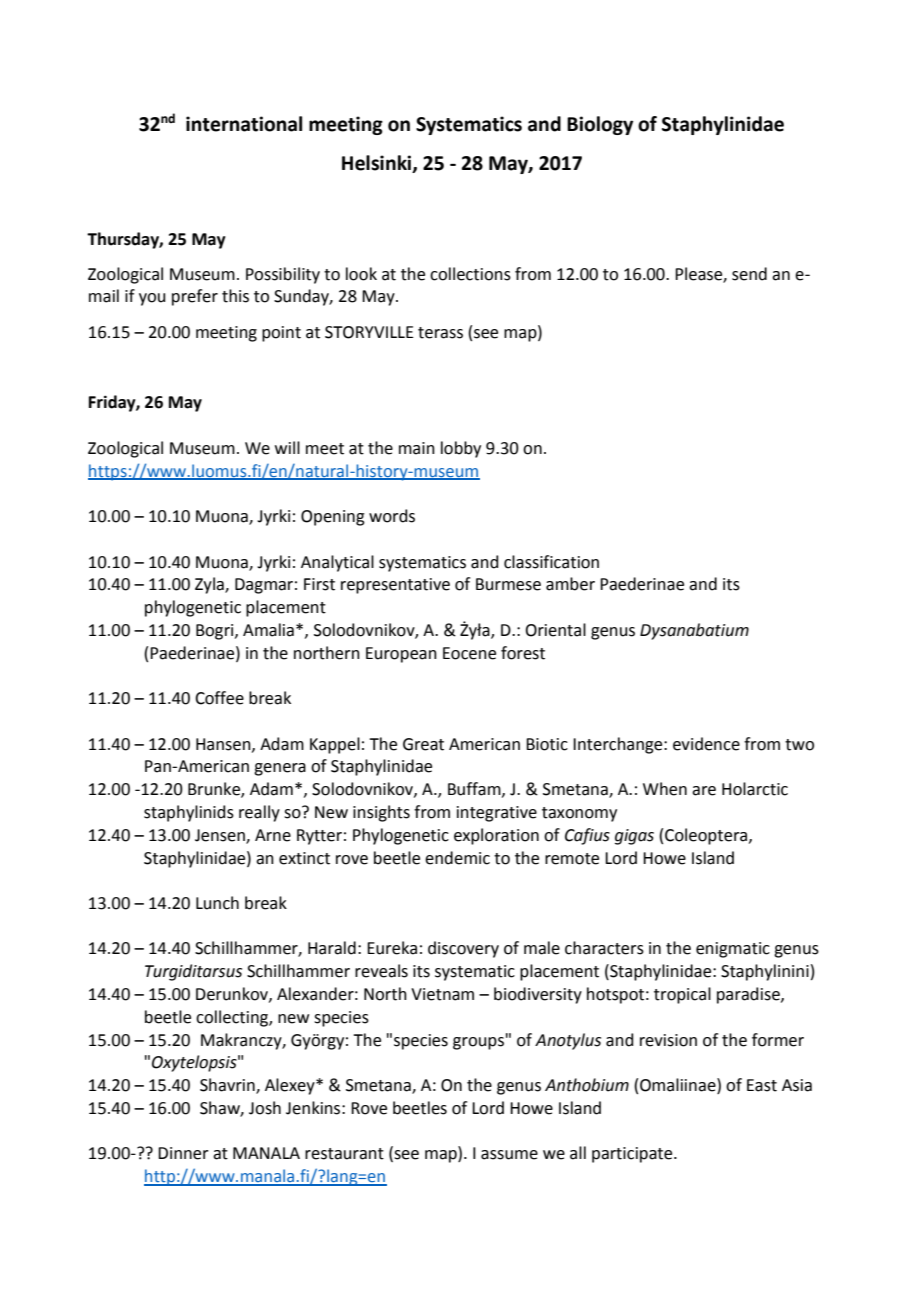  I want to click on send, so click(749, 274).
